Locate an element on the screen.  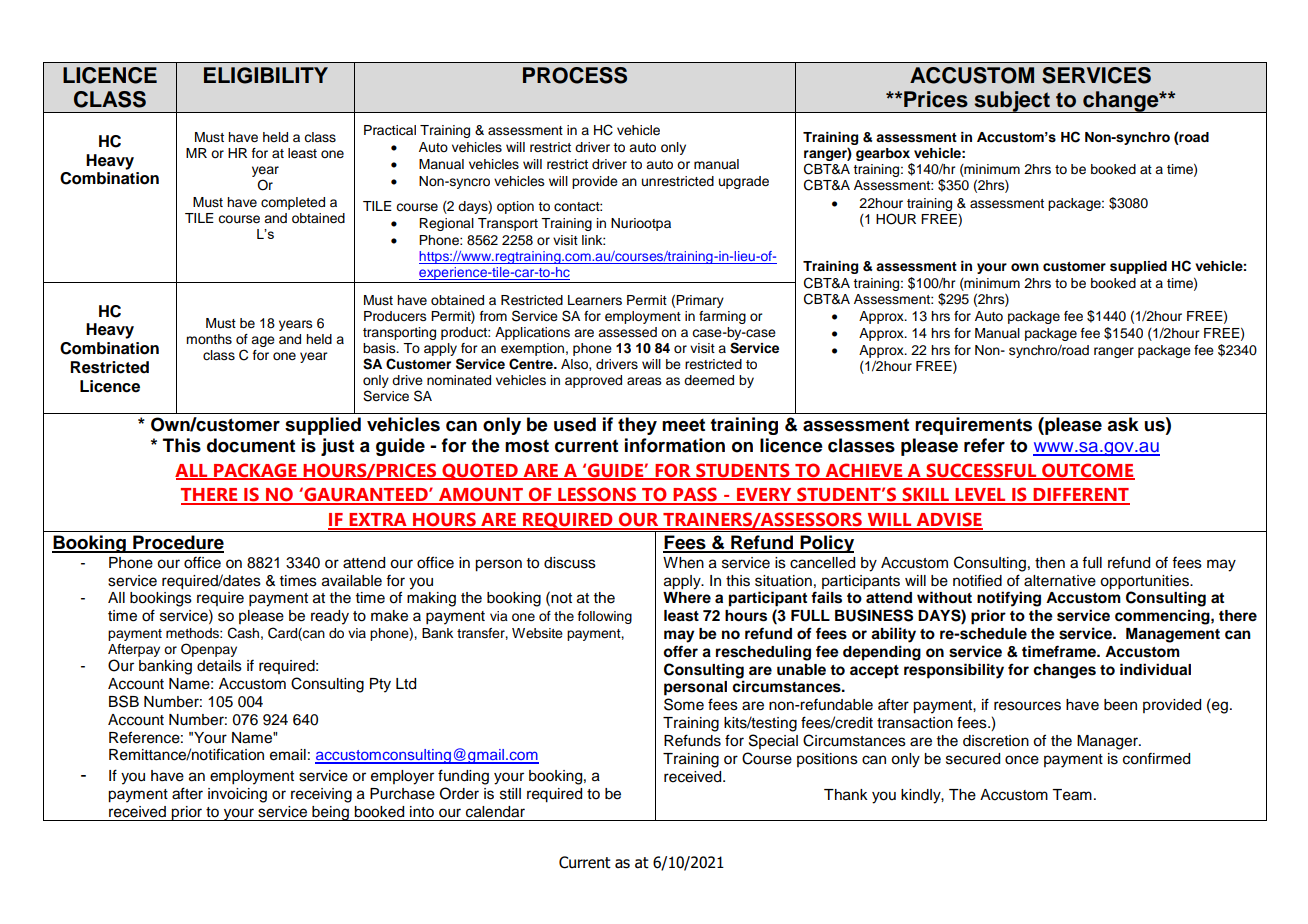
Producers is located at coordinates (395, 316).
